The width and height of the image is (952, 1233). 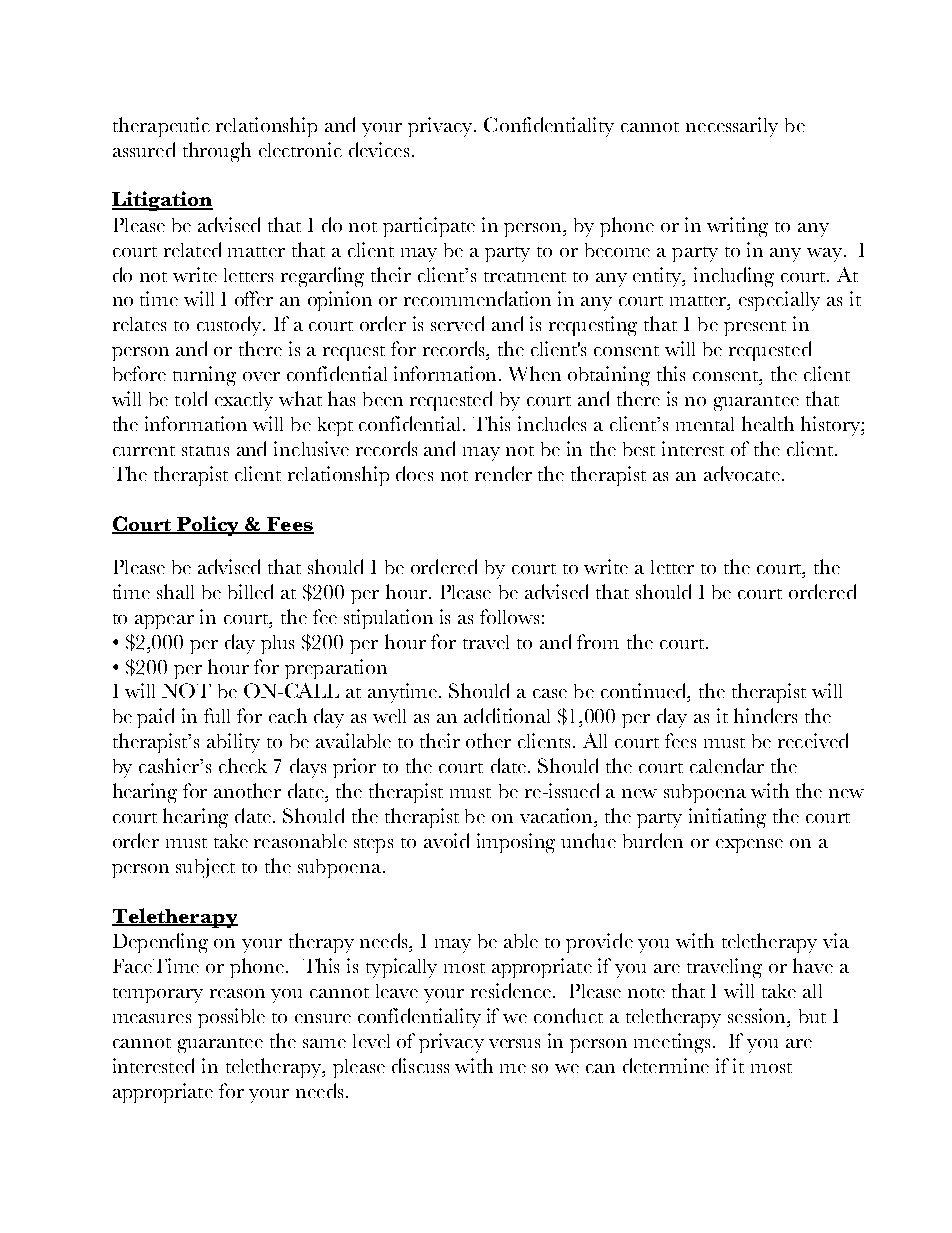 What do you see at coordinates (231, 1018) in the image?
I see `possible` at bounding box center [231, 1018].
